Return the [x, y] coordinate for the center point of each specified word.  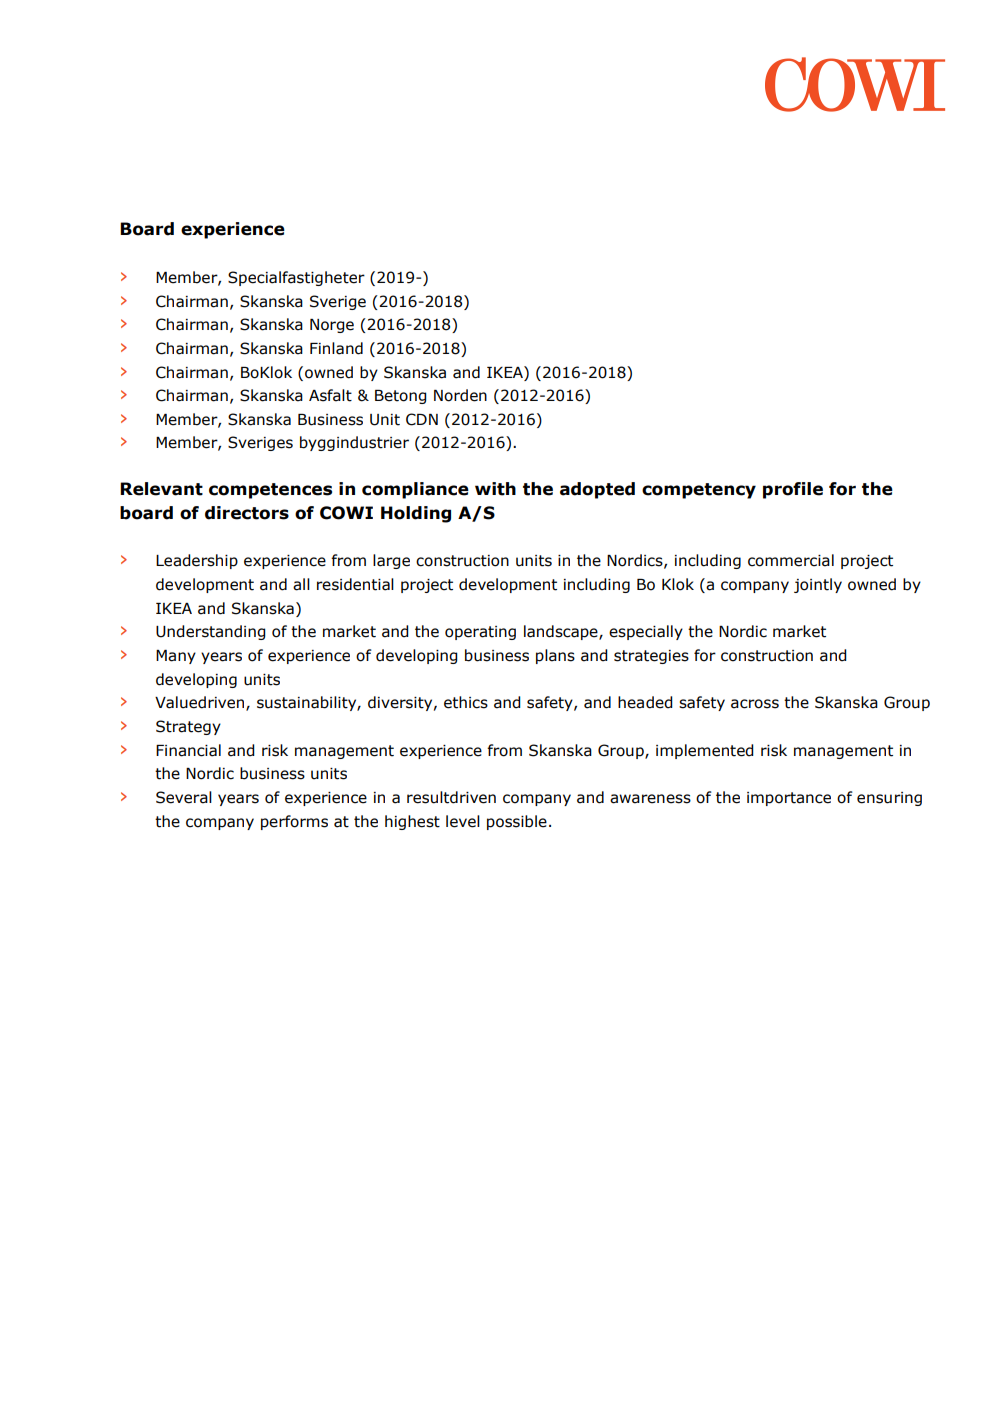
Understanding [211, 632]
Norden [460, 395]
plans [555, 656]
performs [294, 822]
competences [270, 491]
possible [517, 822]
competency [699, 491]
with [495, 489]
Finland [336, 348]
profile [793, 490]
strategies [651, 657]
